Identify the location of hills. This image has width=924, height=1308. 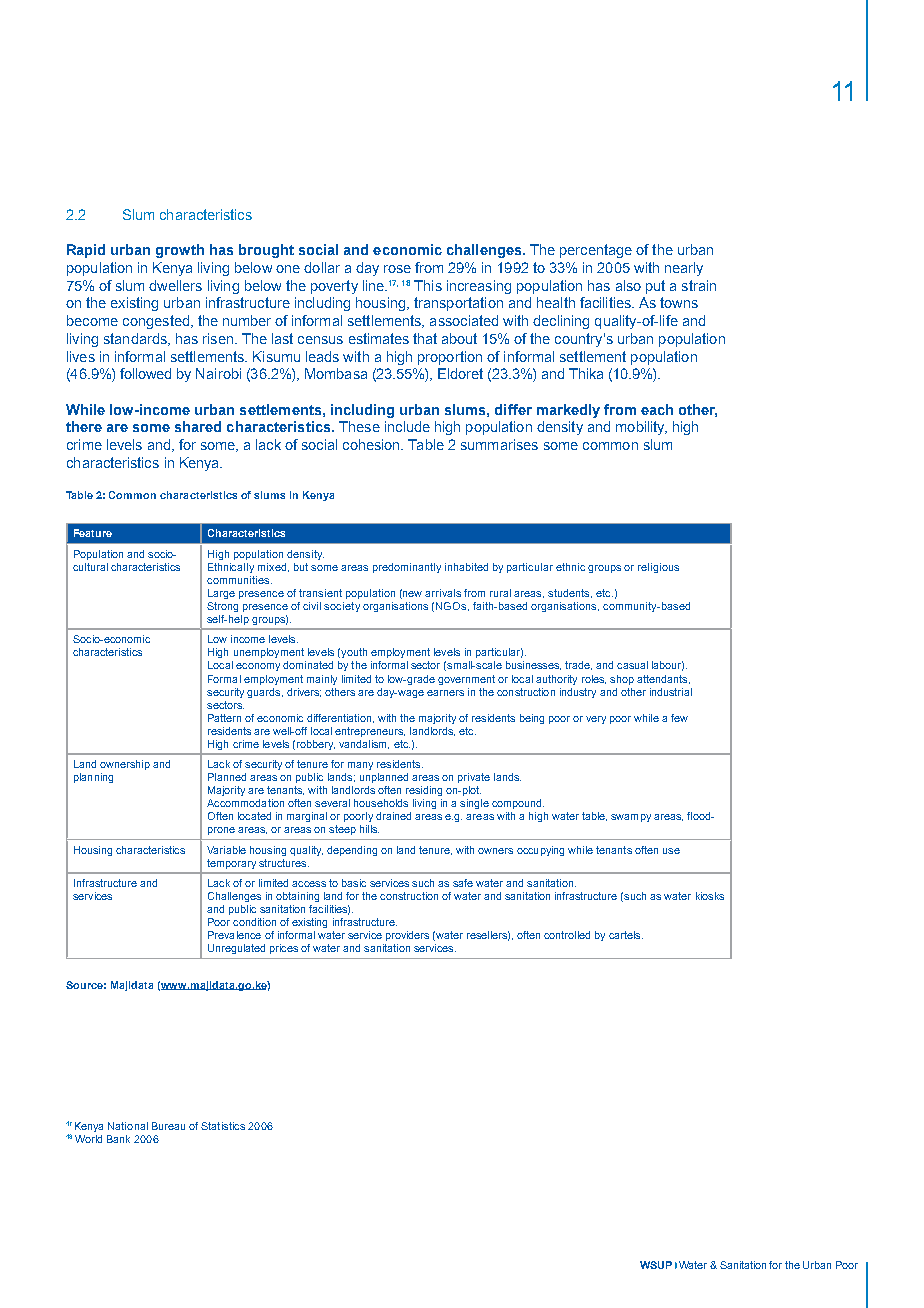
(369, 829).
